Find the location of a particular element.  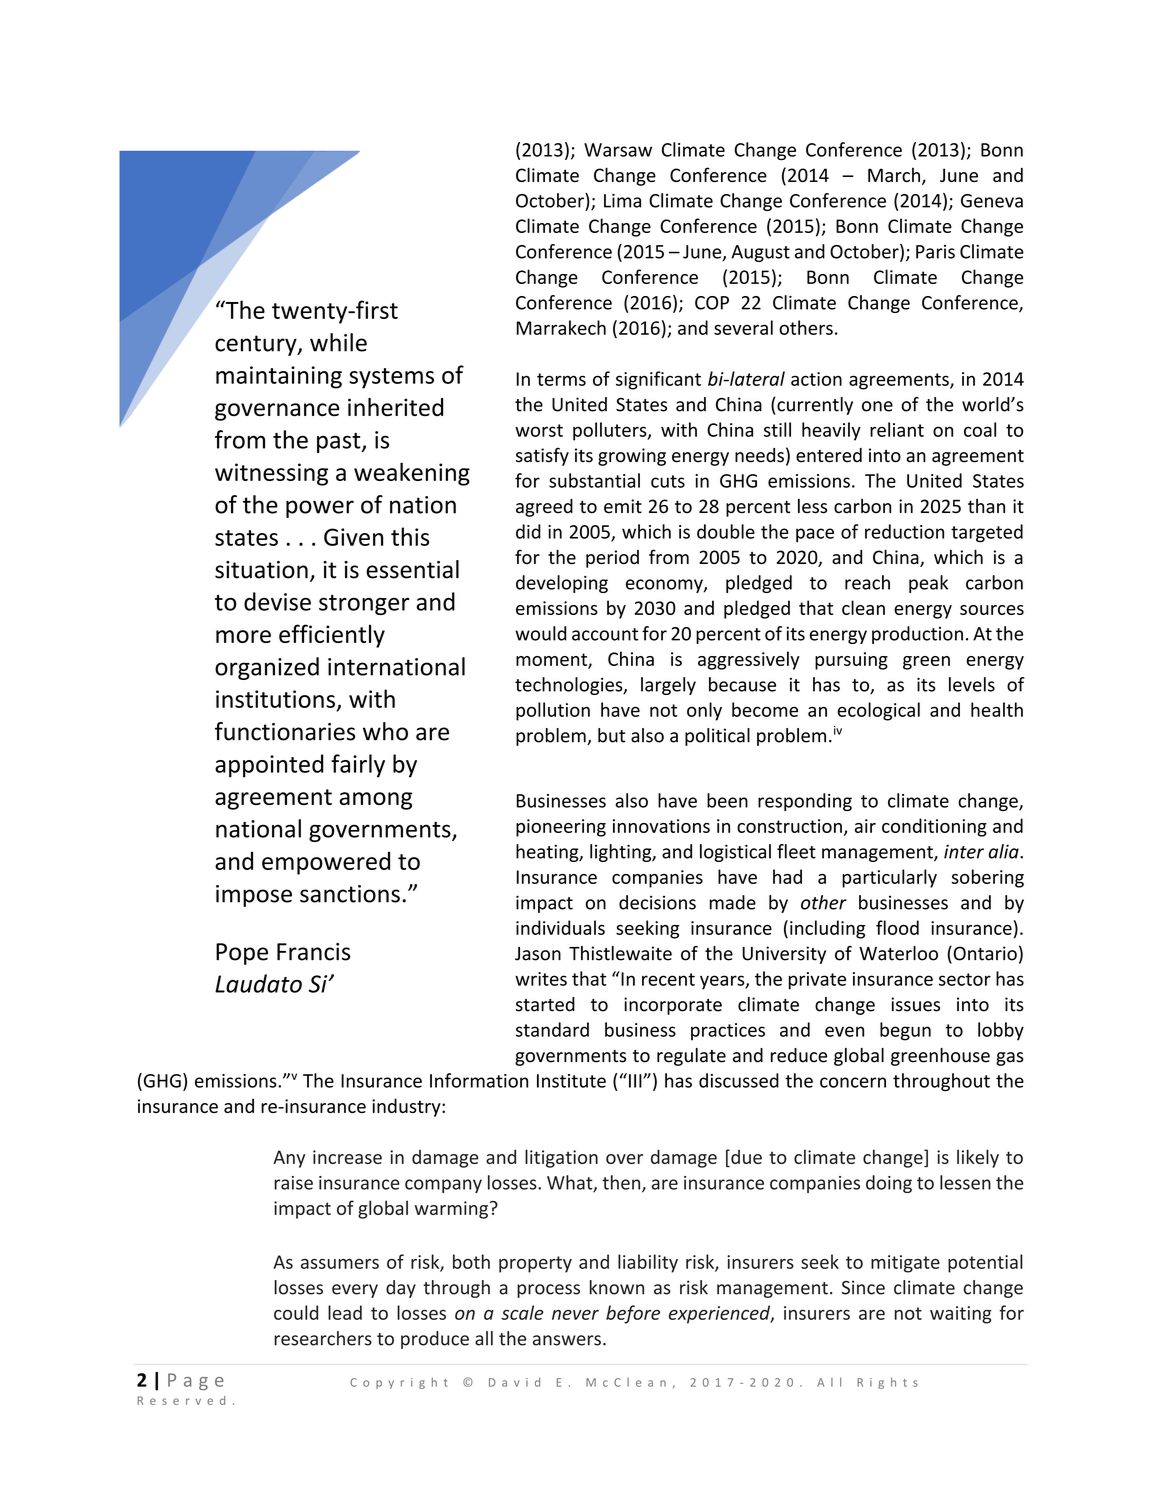

ecological is located at coordinates (878, 711).
